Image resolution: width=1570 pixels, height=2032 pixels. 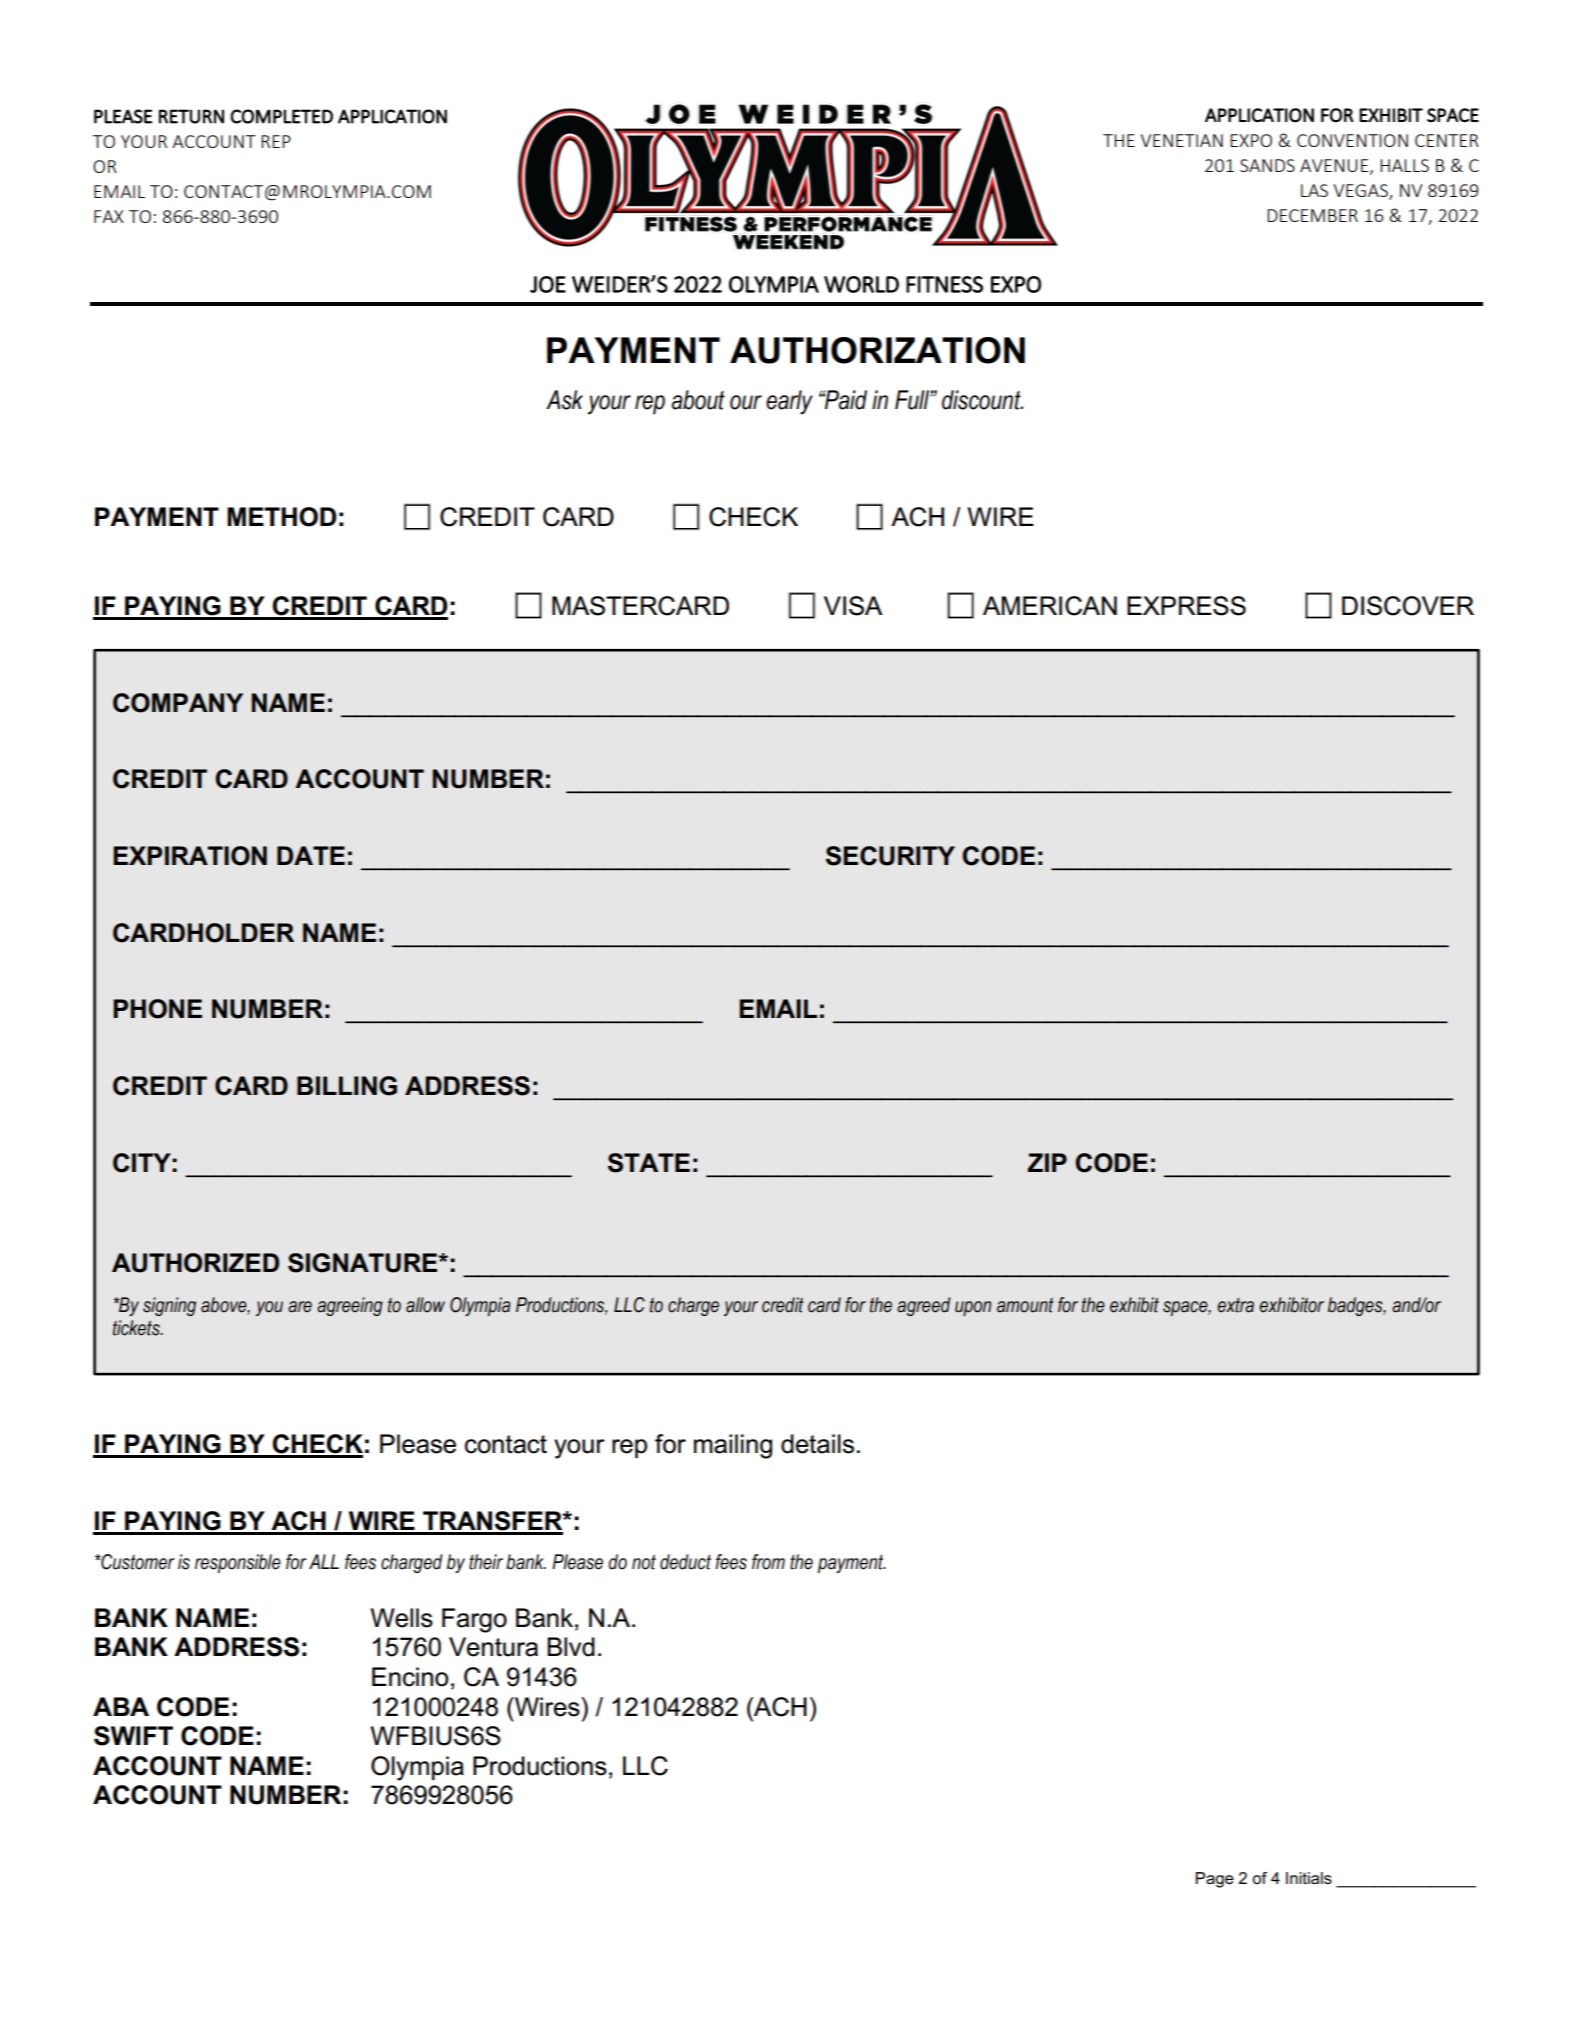 What do you see at coordinates (178, 703) in the image?
I see `COMPANY` at bounding box center [178, 703].
